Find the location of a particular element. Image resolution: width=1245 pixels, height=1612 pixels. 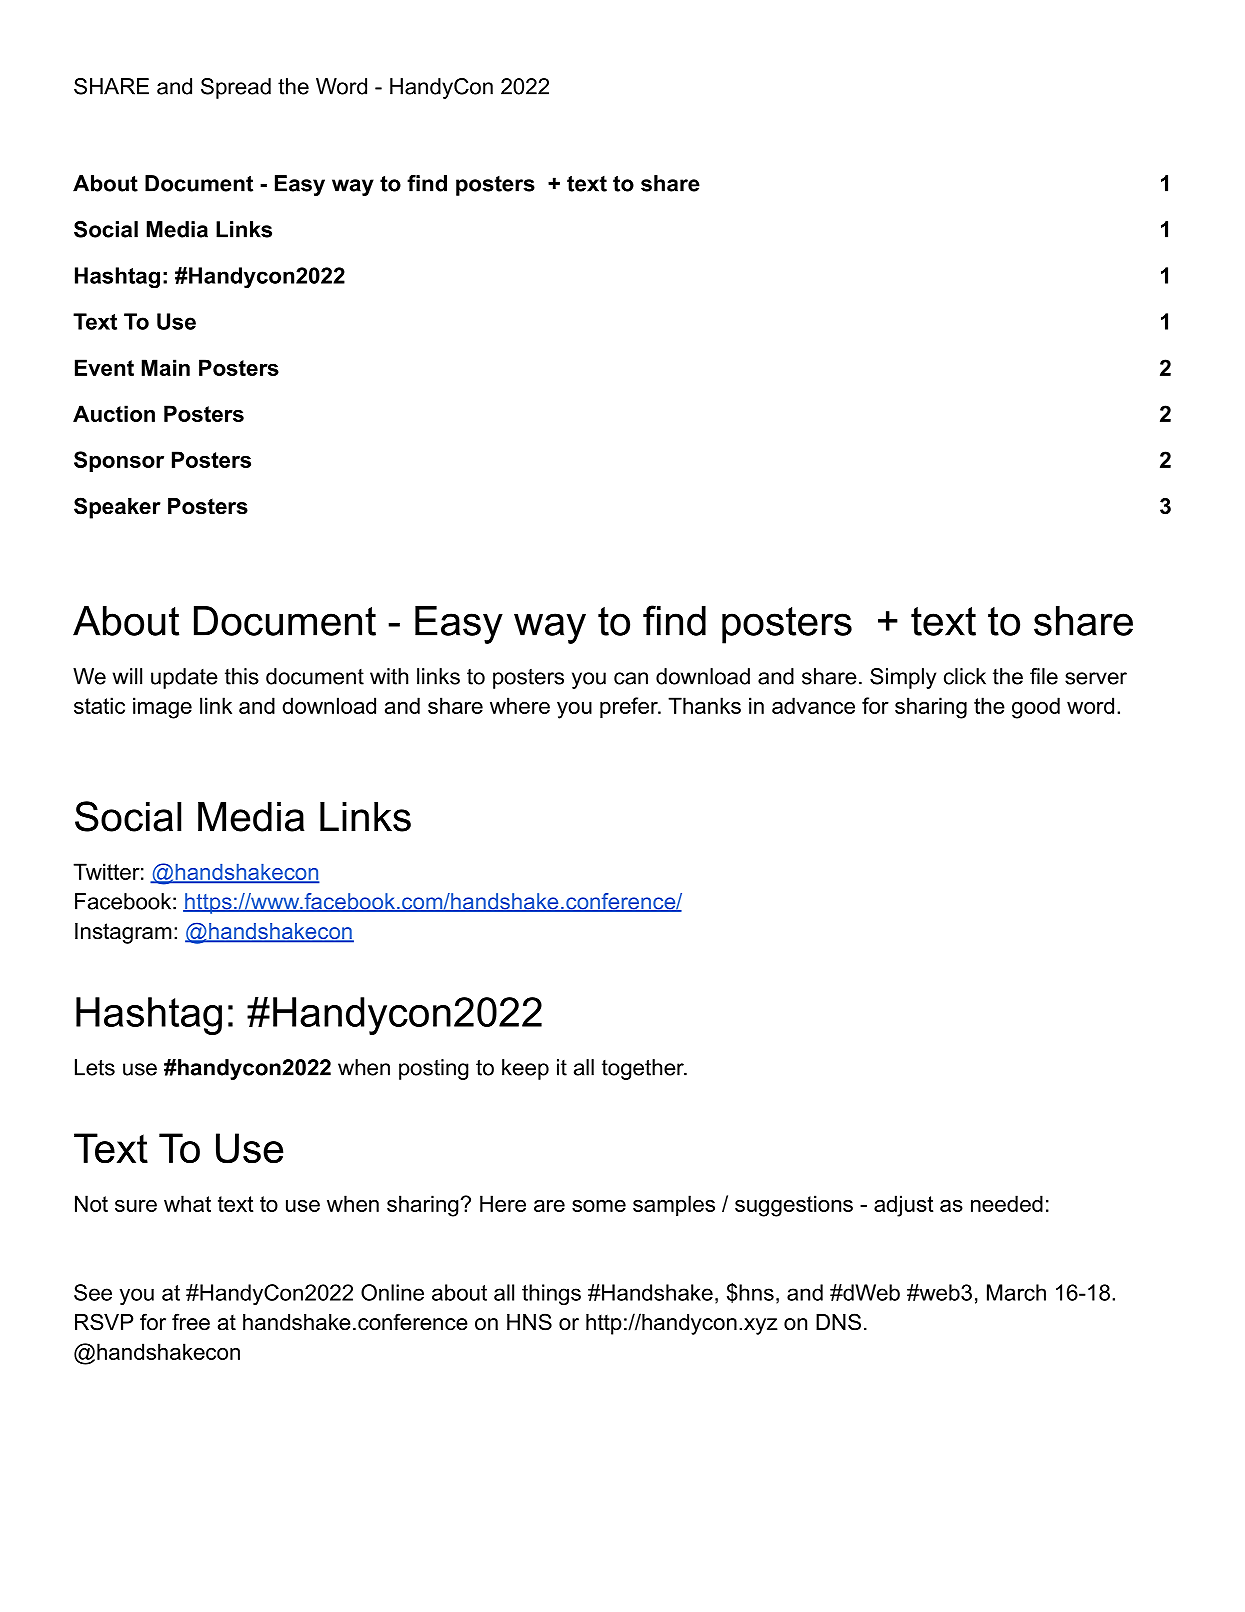

Spread is located at coordinates (236, 88).
